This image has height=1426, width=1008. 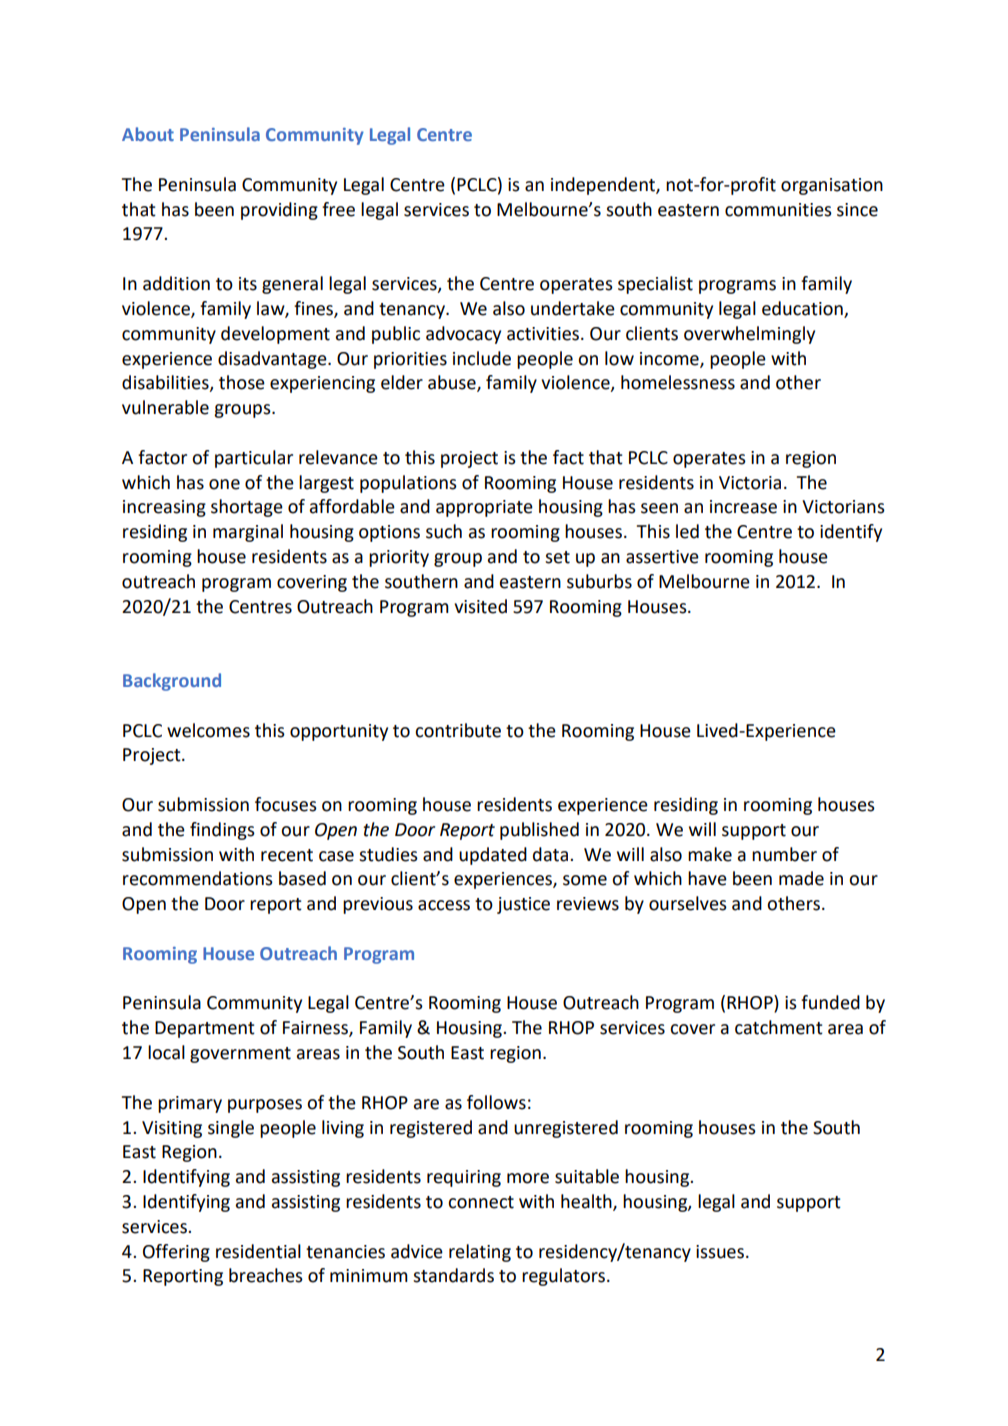 I want to click on number, so click(x=784, y=854).
